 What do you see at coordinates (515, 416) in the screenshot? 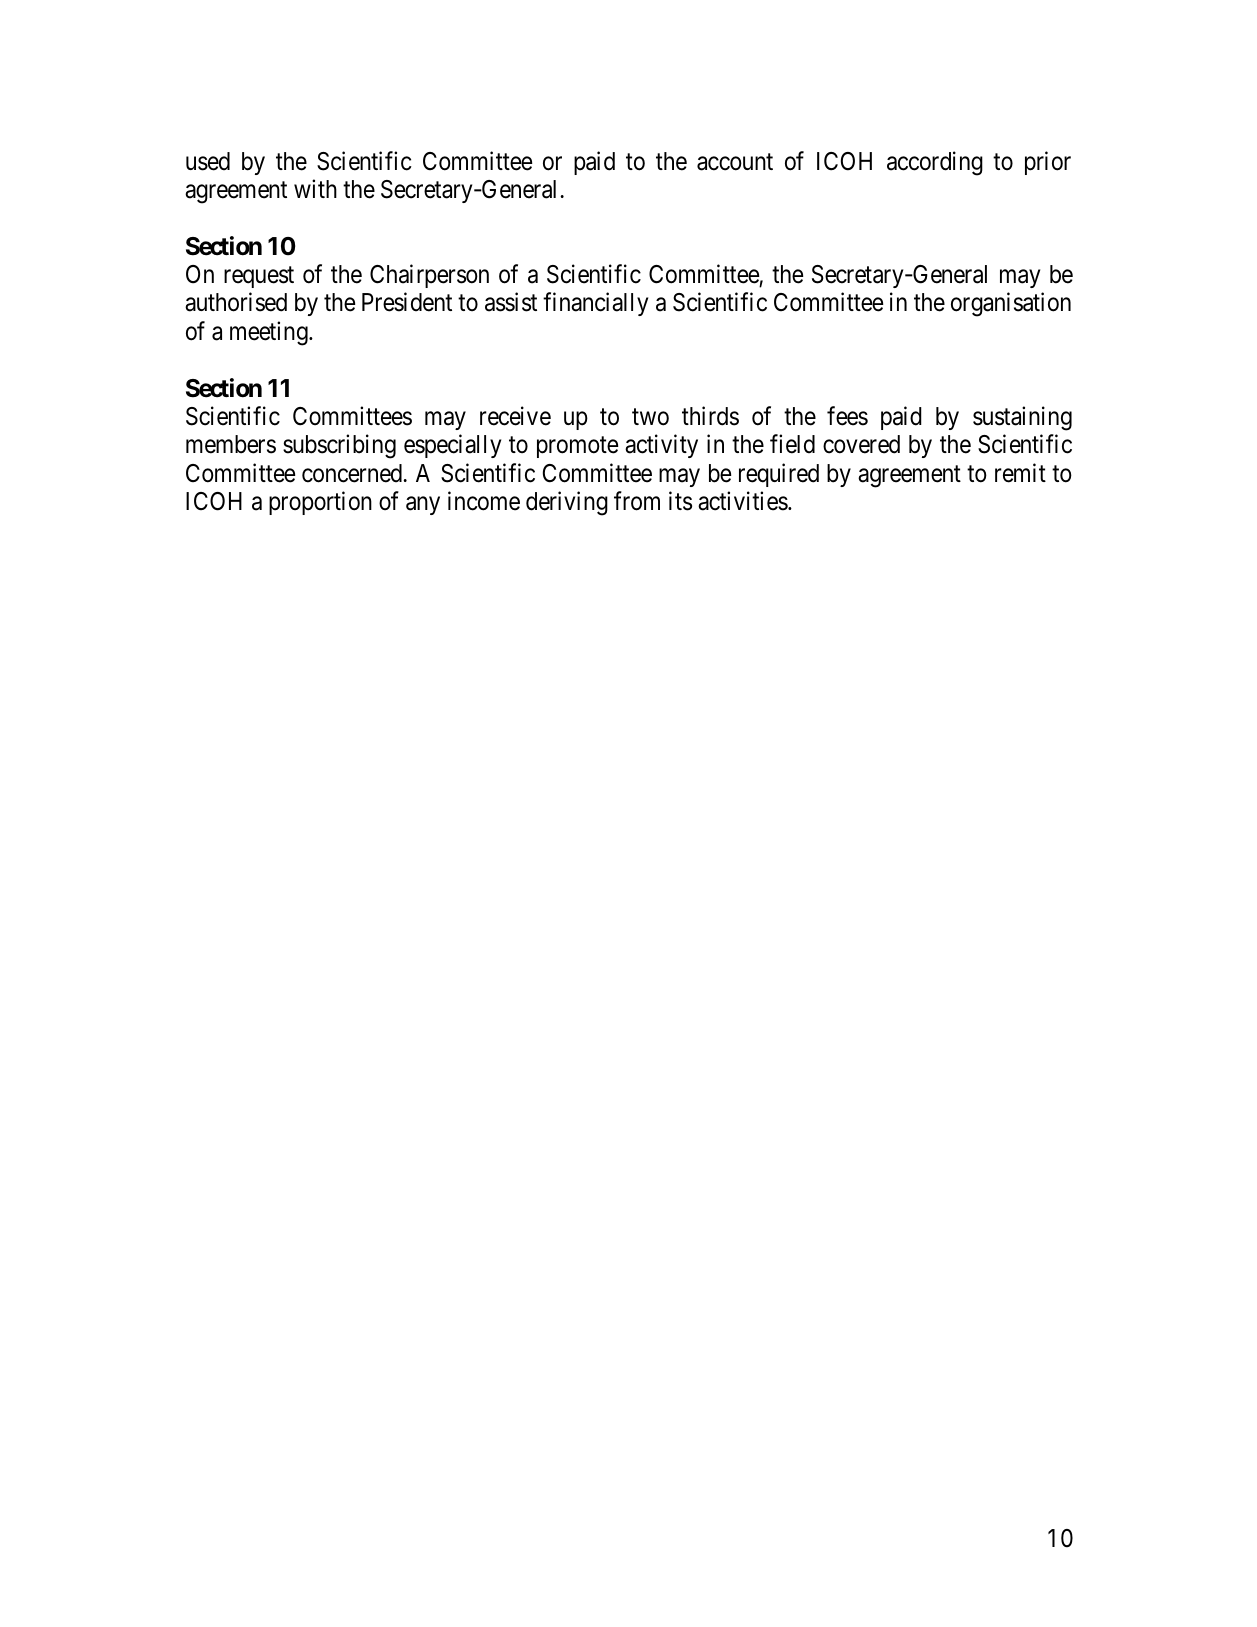
I see `receive` at bounding box center [515, 416].
